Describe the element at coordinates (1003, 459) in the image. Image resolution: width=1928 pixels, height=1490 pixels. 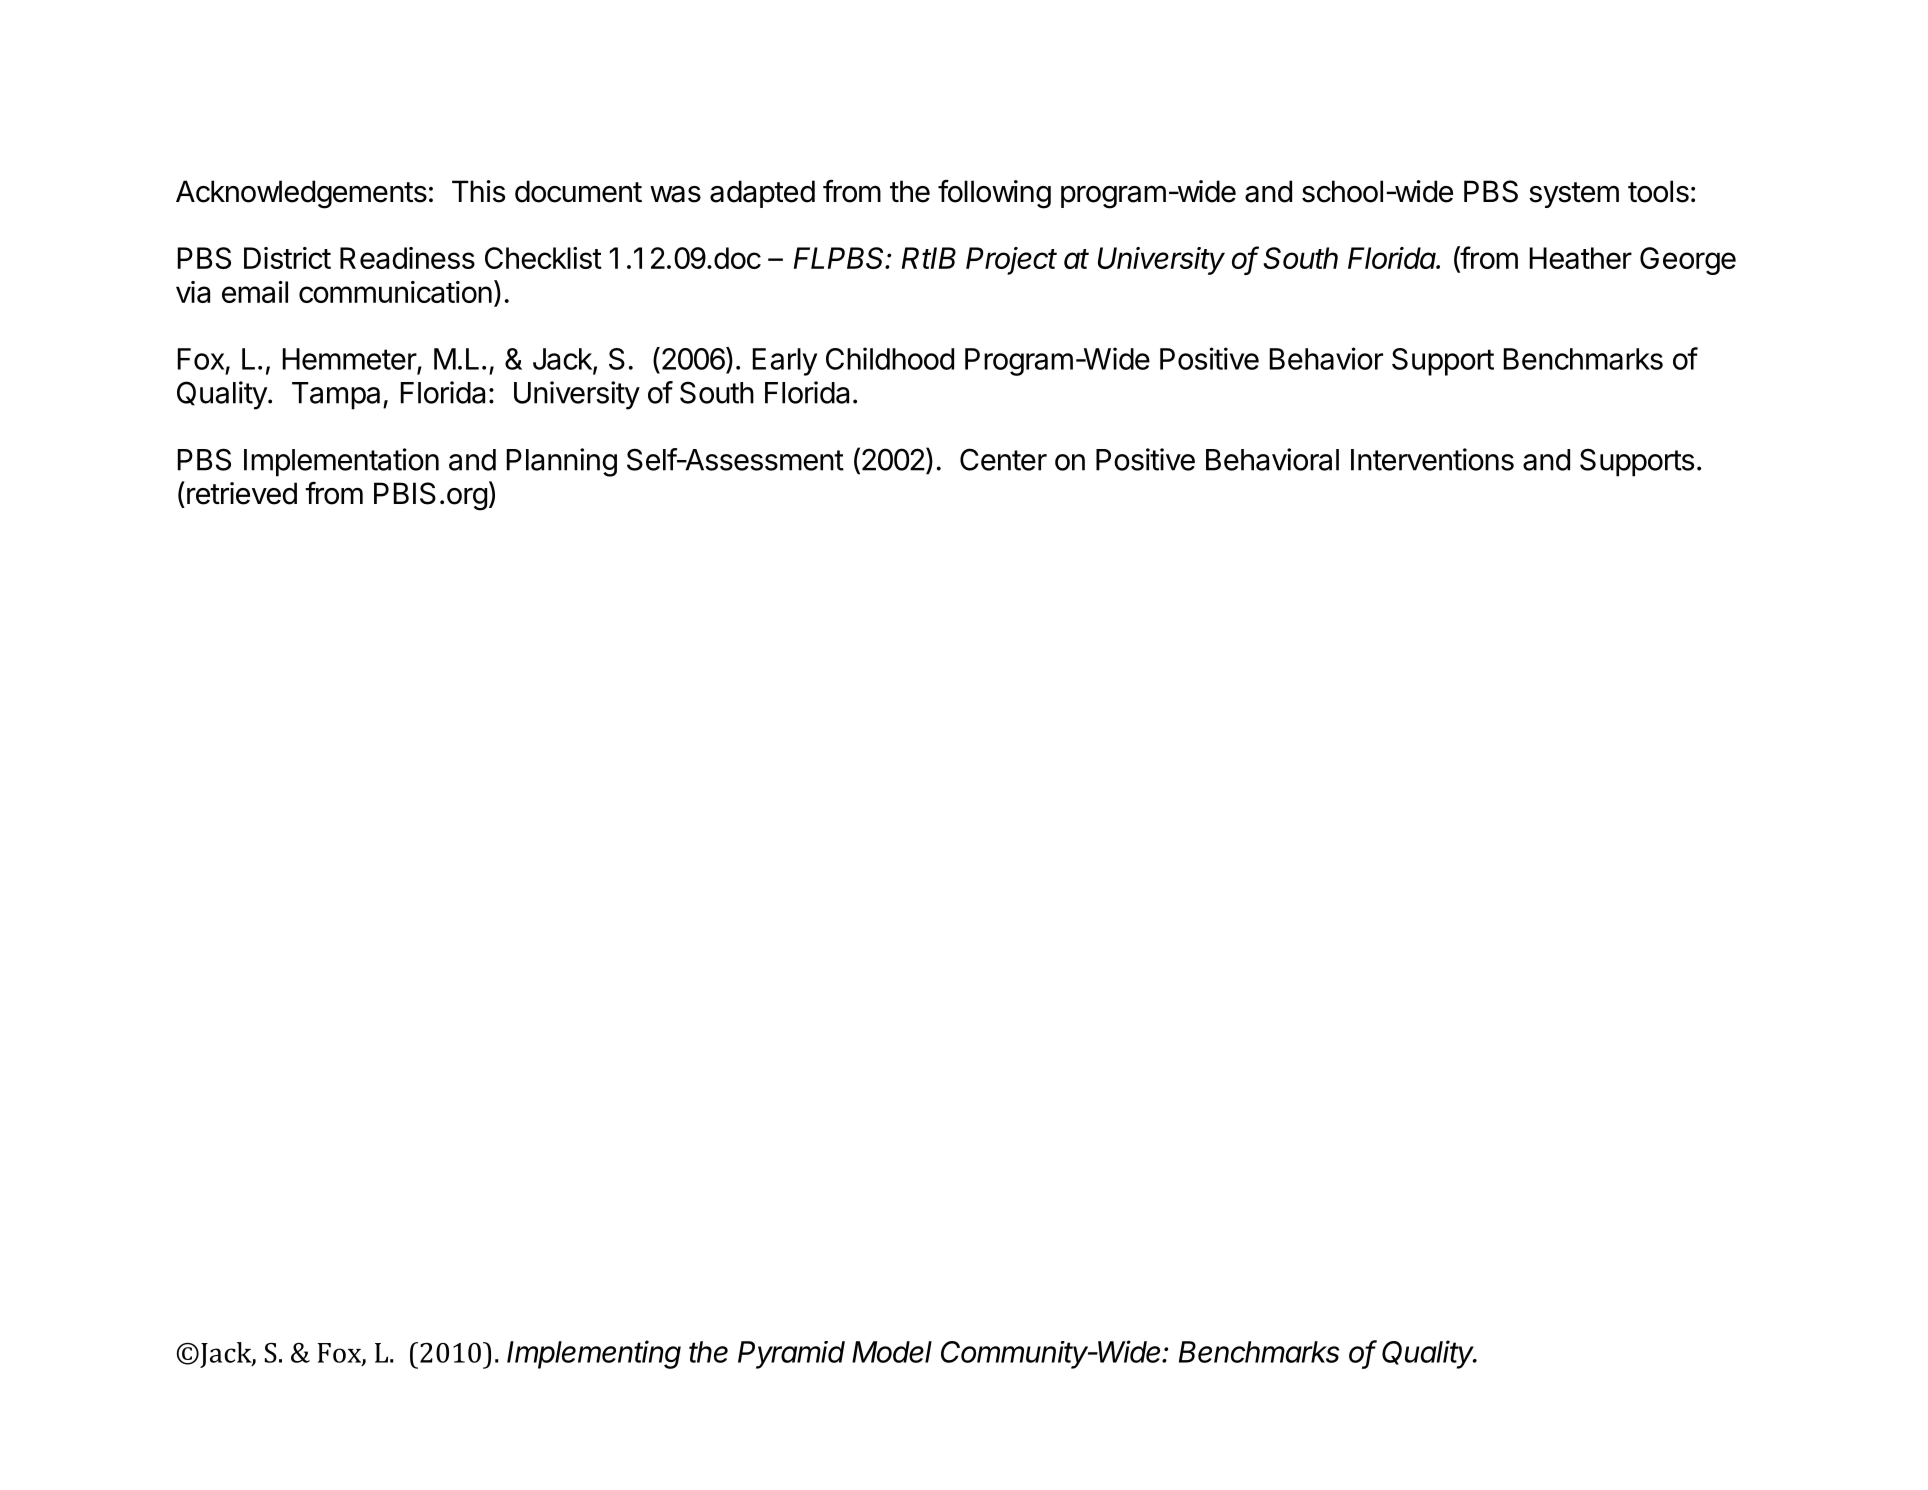
I see `Center` at that location.
